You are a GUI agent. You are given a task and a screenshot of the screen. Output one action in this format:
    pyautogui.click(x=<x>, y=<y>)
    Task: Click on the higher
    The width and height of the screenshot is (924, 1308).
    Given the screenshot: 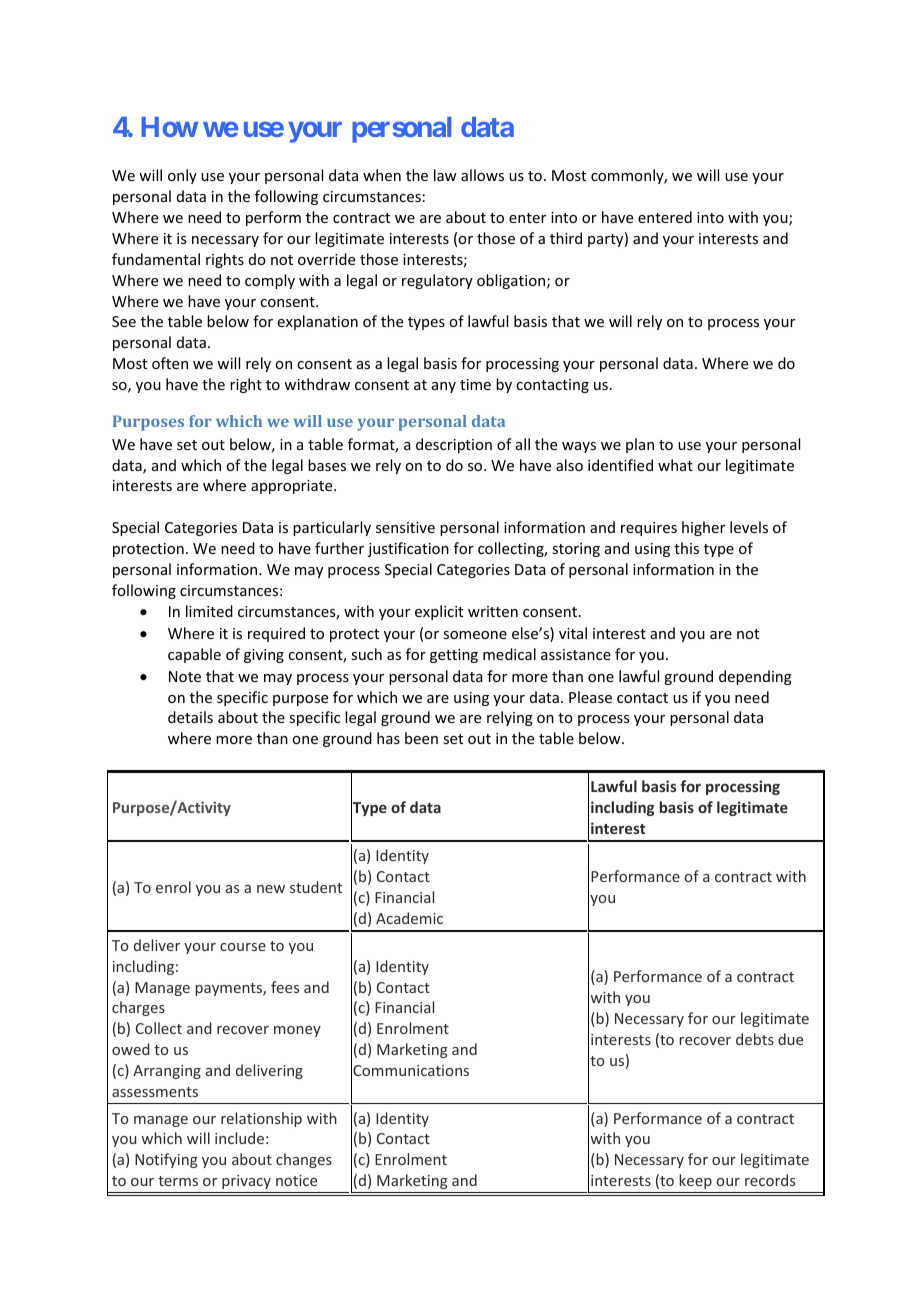 What is the action you would take?
    pyautogui.click(x=703, y=528)
